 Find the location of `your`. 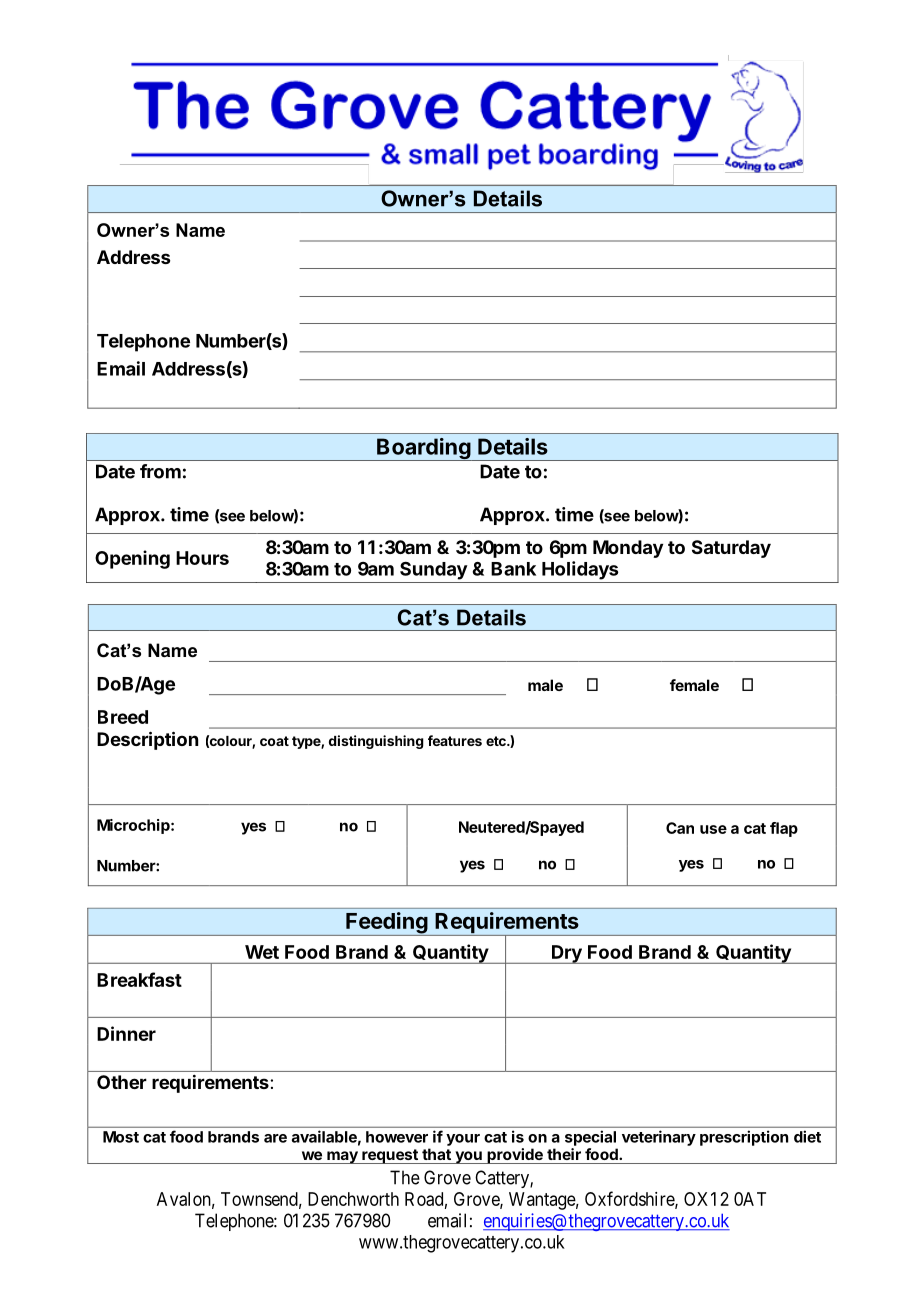

your is located at coordinates (463, 1140).
